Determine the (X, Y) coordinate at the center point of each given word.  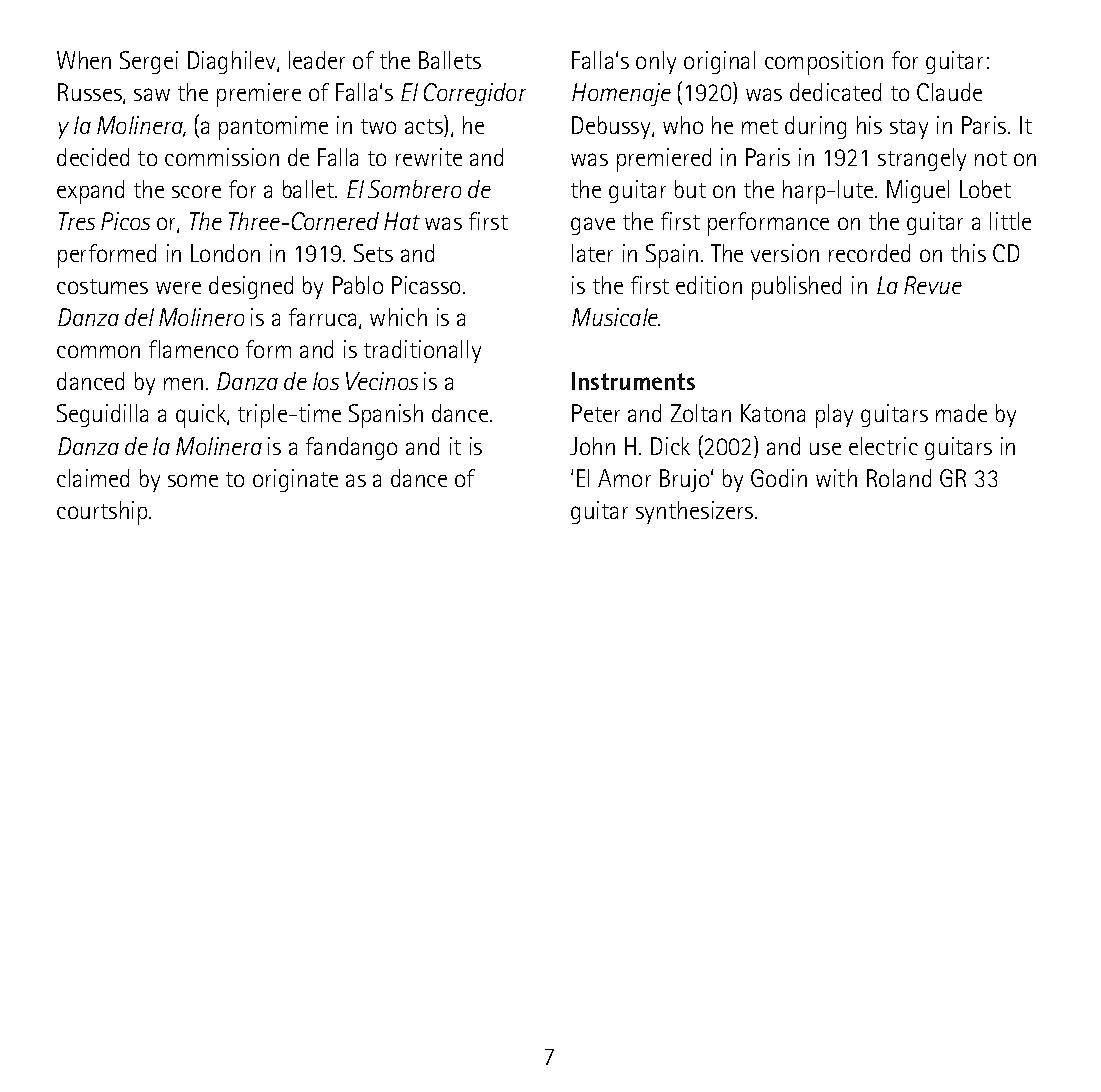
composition (824, 63)
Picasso (426, 285)
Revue (933, 285)
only (656, 62)
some (193, 480)
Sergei (149, 62)
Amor (624, 478)
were (178, 288)
